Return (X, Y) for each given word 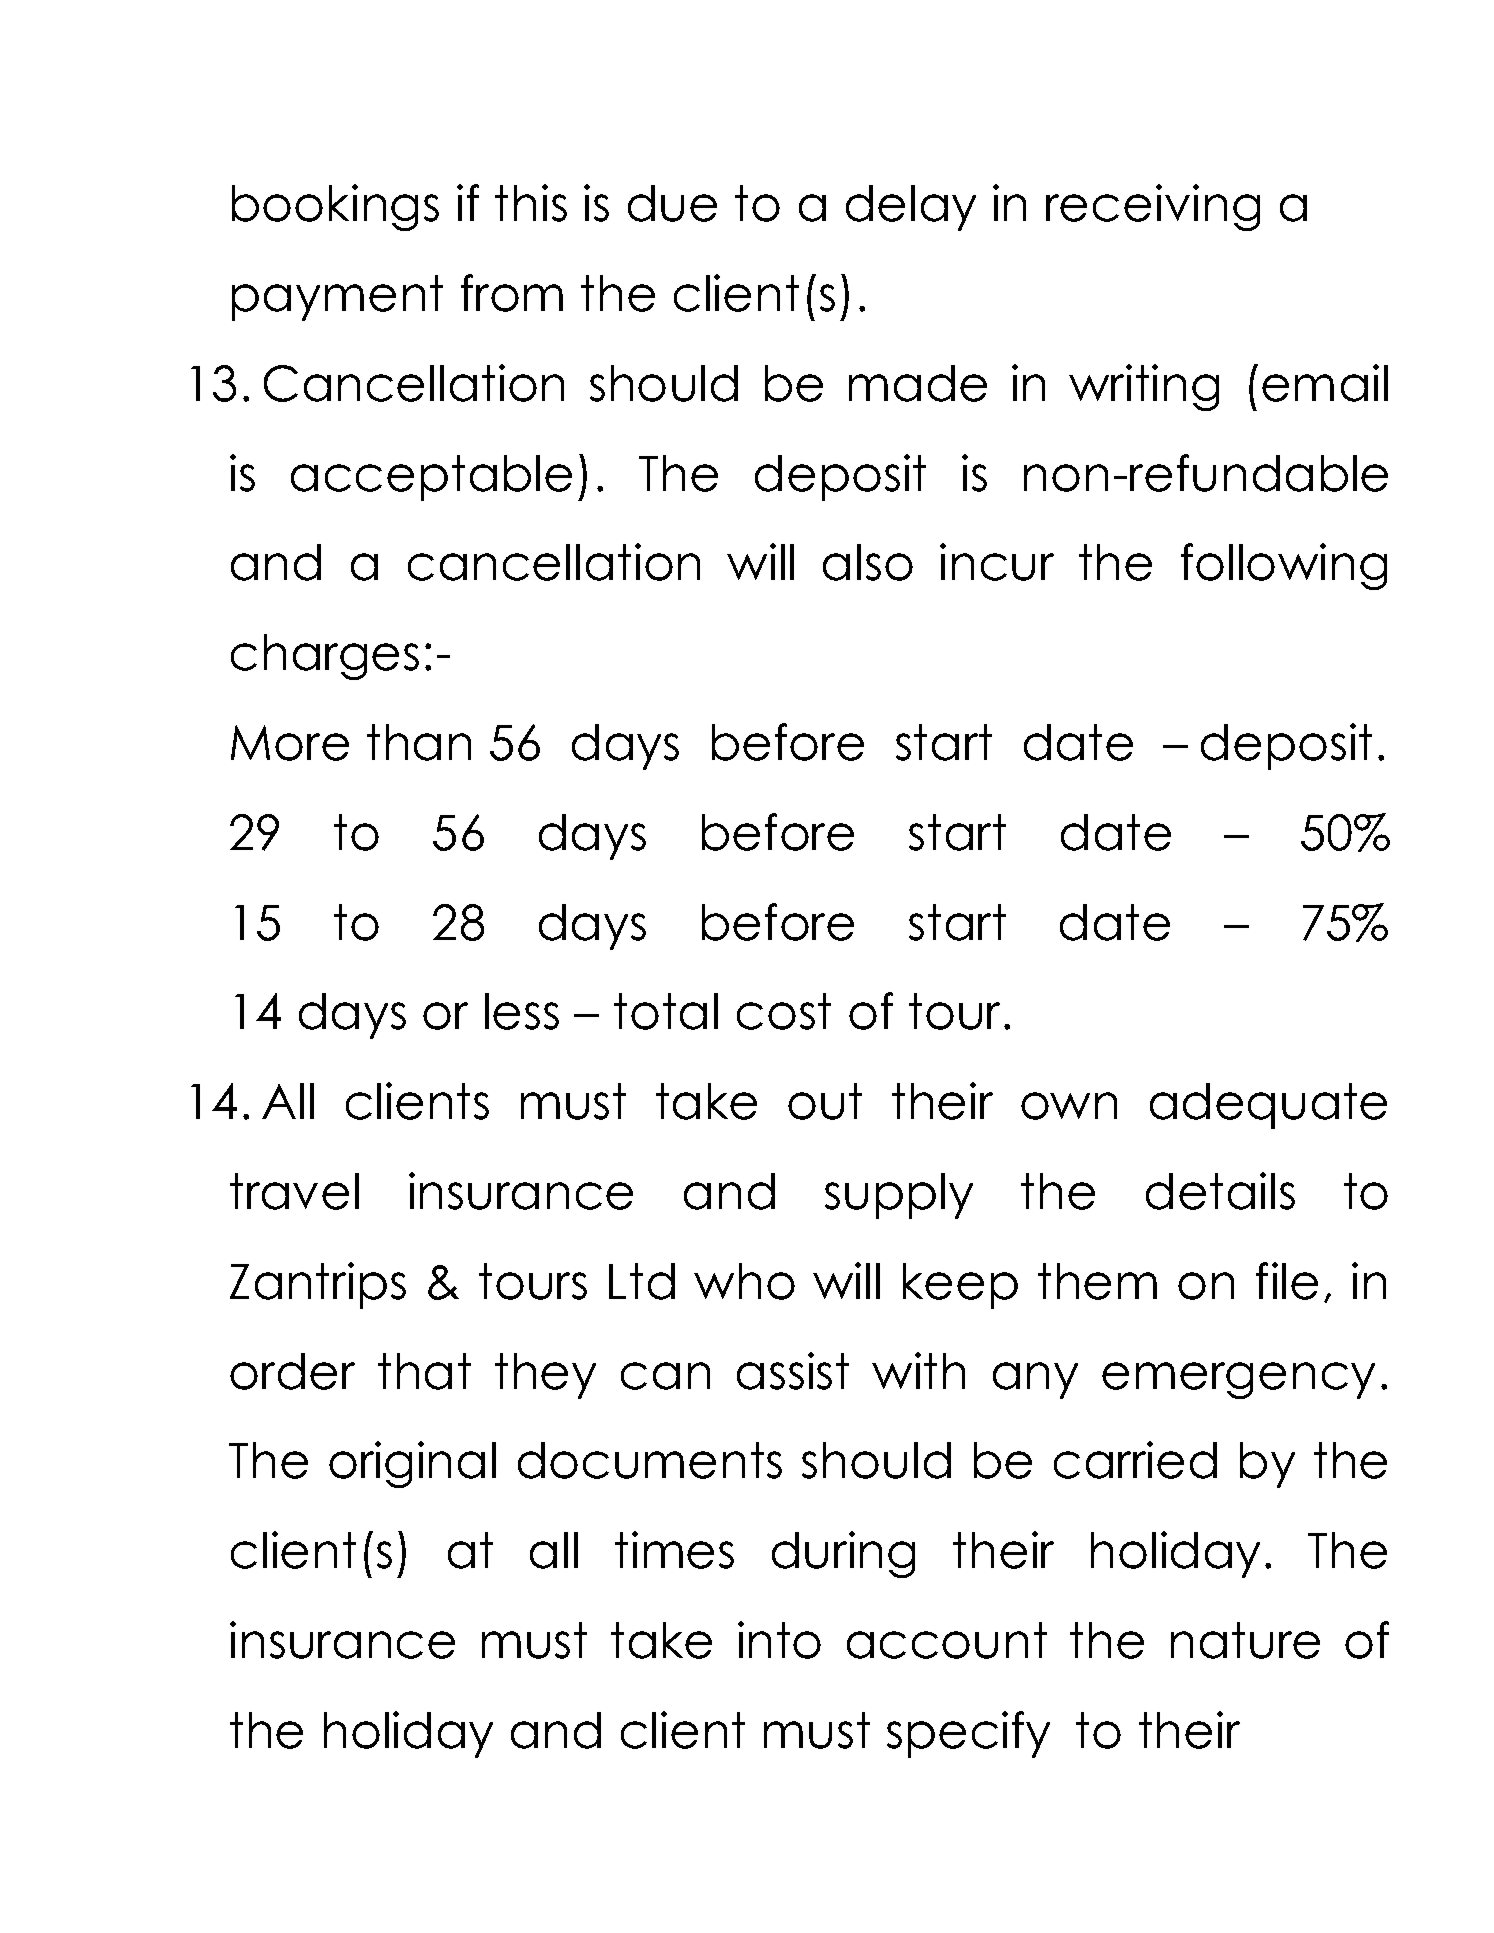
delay (911, 208)
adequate (1268, 1106)
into (779, 1640)
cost (784, 1011)
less (522, 1011)
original (412, 1464)
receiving (1153, 207)
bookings (335, 207)
